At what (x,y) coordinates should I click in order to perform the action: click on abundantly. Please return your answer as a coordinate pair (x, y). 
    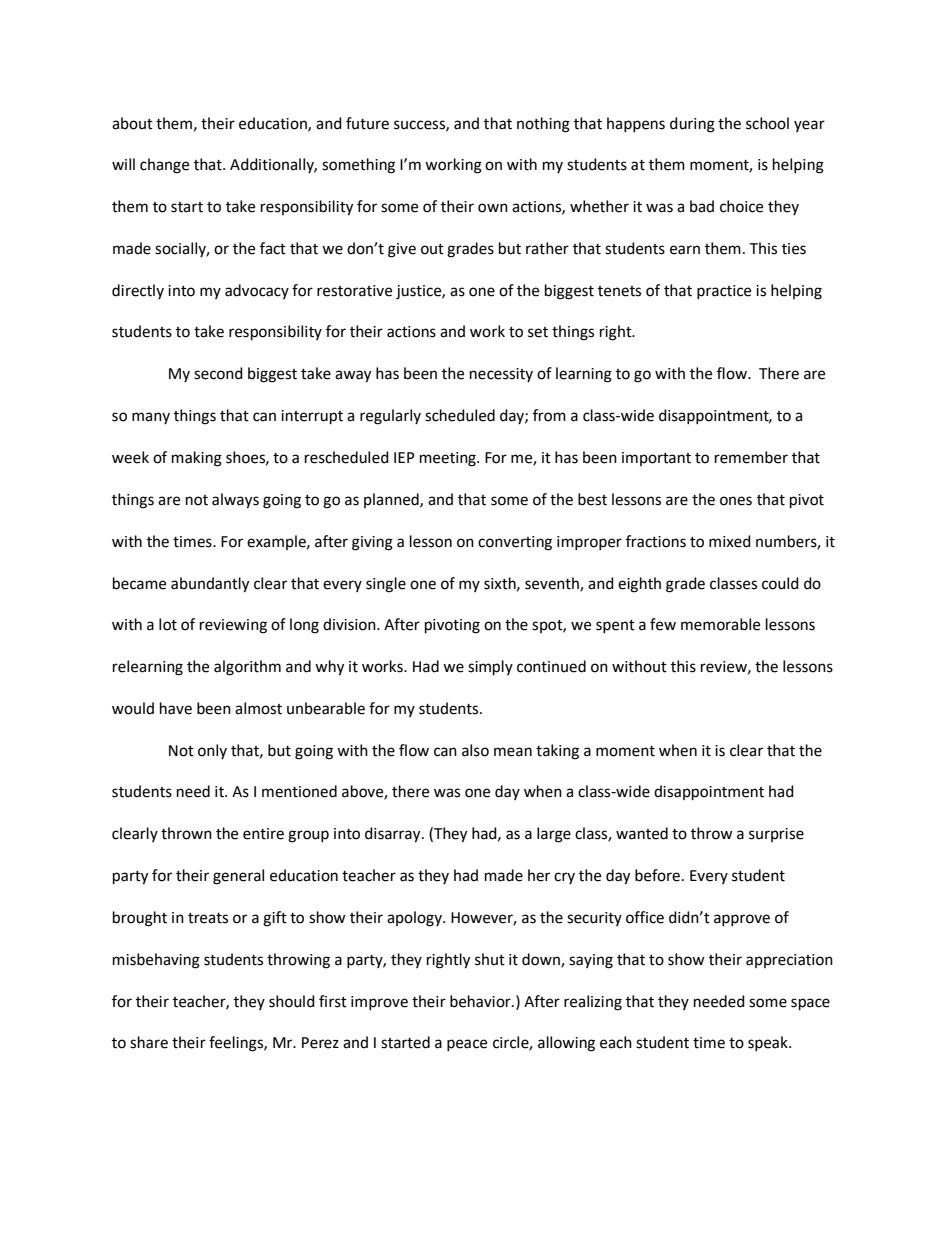
    Looking at the image, I should click on (210, 585).
